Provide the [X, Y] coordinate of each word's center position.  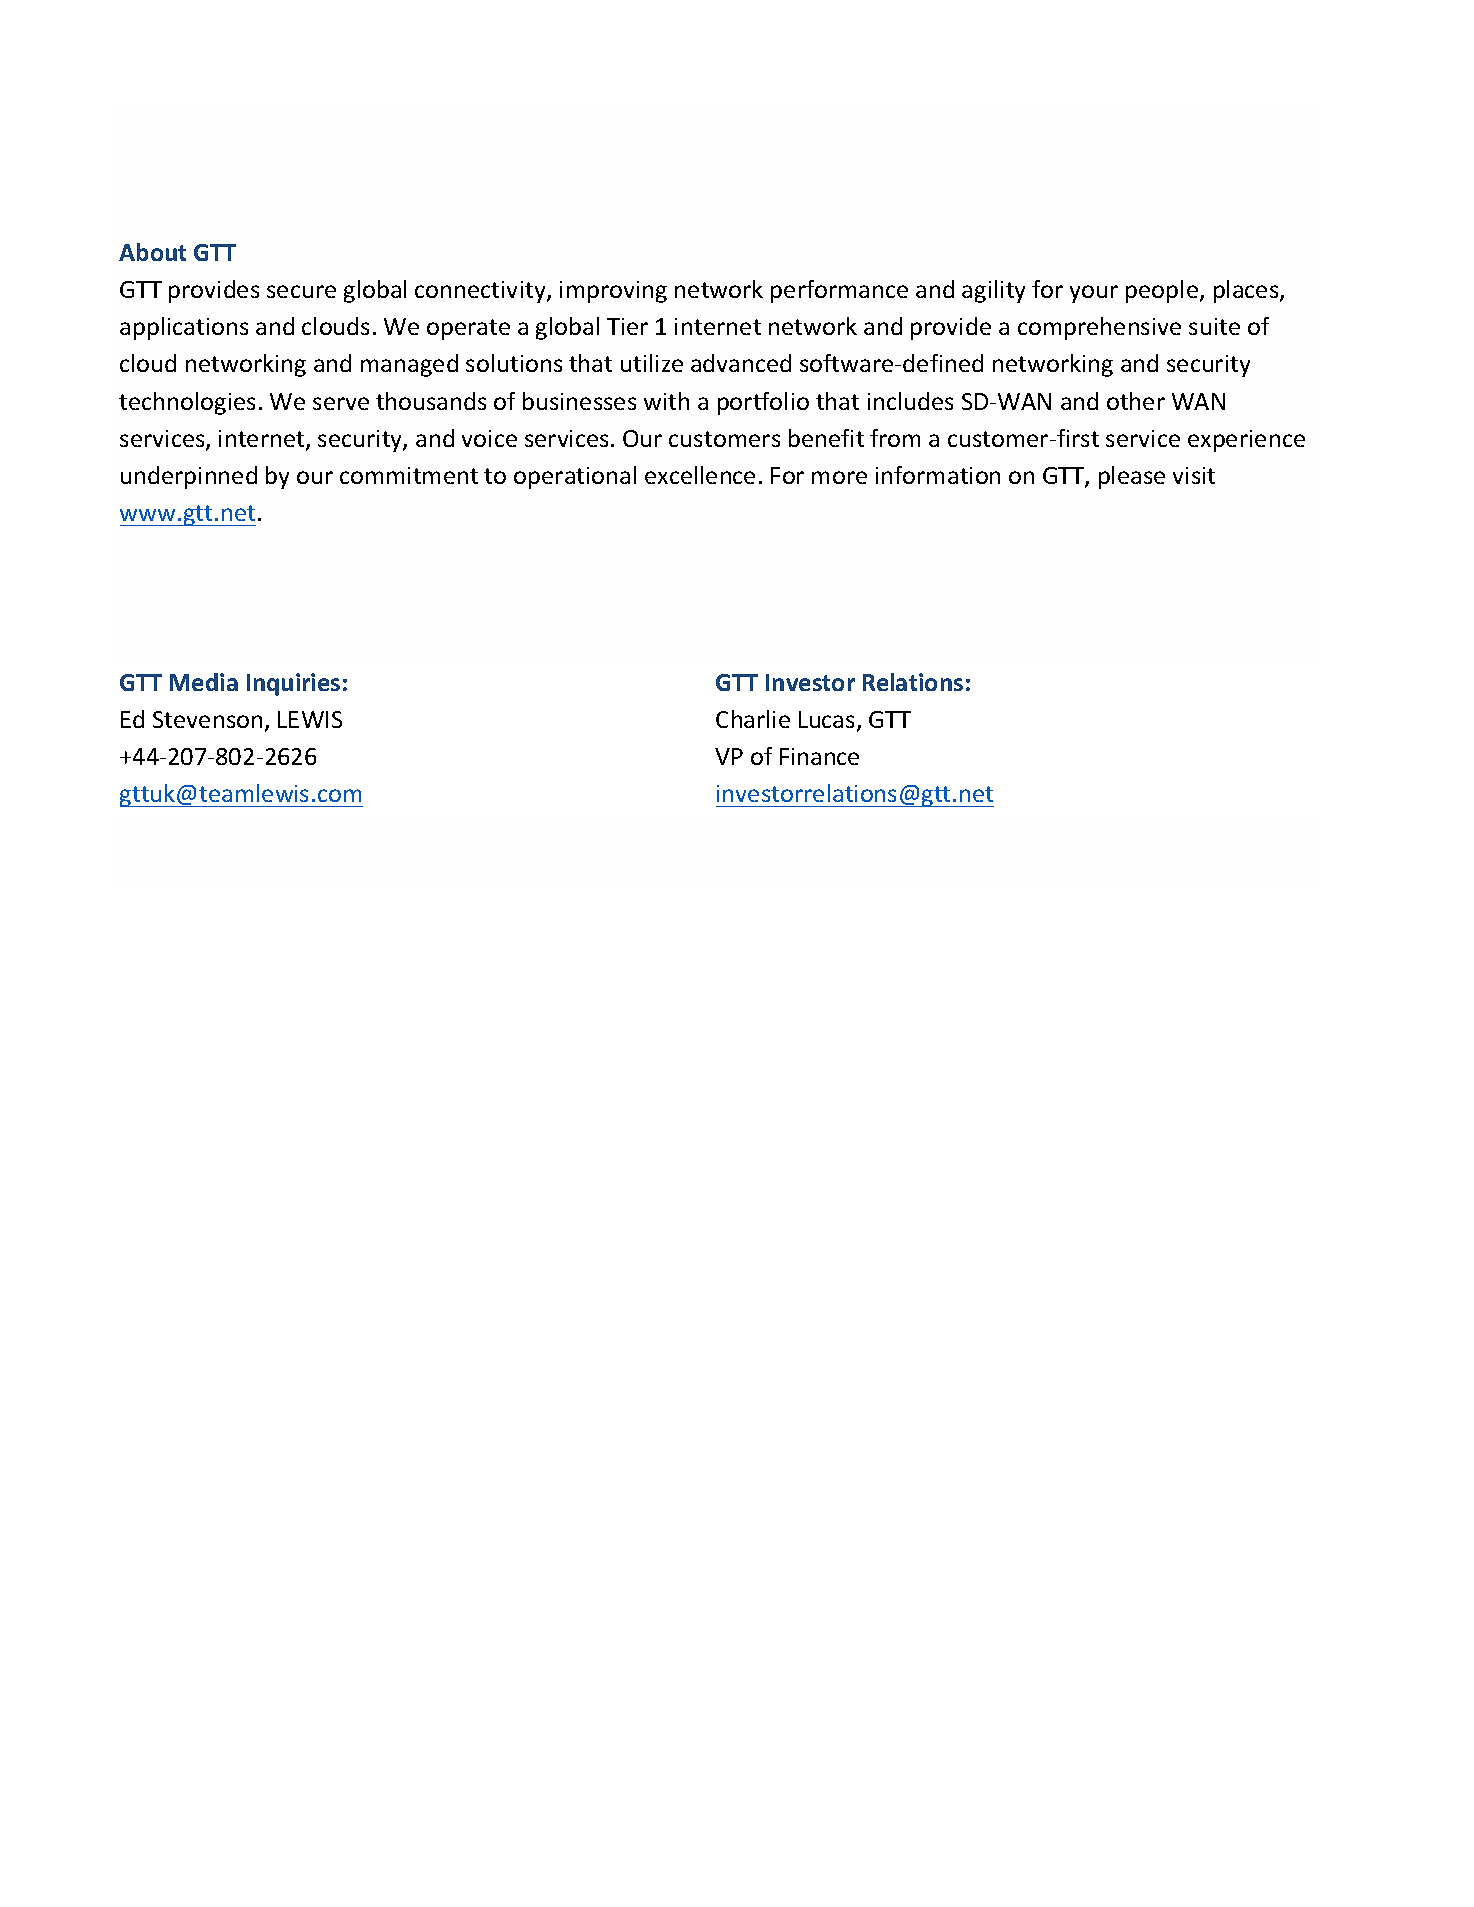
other [1136, 401]
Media [204, 682]
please [1132, 477]
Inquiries [293, 684]
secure [301, 291]
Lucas [826, 719]
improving [613, 292]
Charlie [753, 719]
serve [341, 403]
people [1162, 291]
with [666, 401]
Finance [819, 756]
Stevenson [207, 719]
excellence [700, 475]
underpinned [189, 477]
